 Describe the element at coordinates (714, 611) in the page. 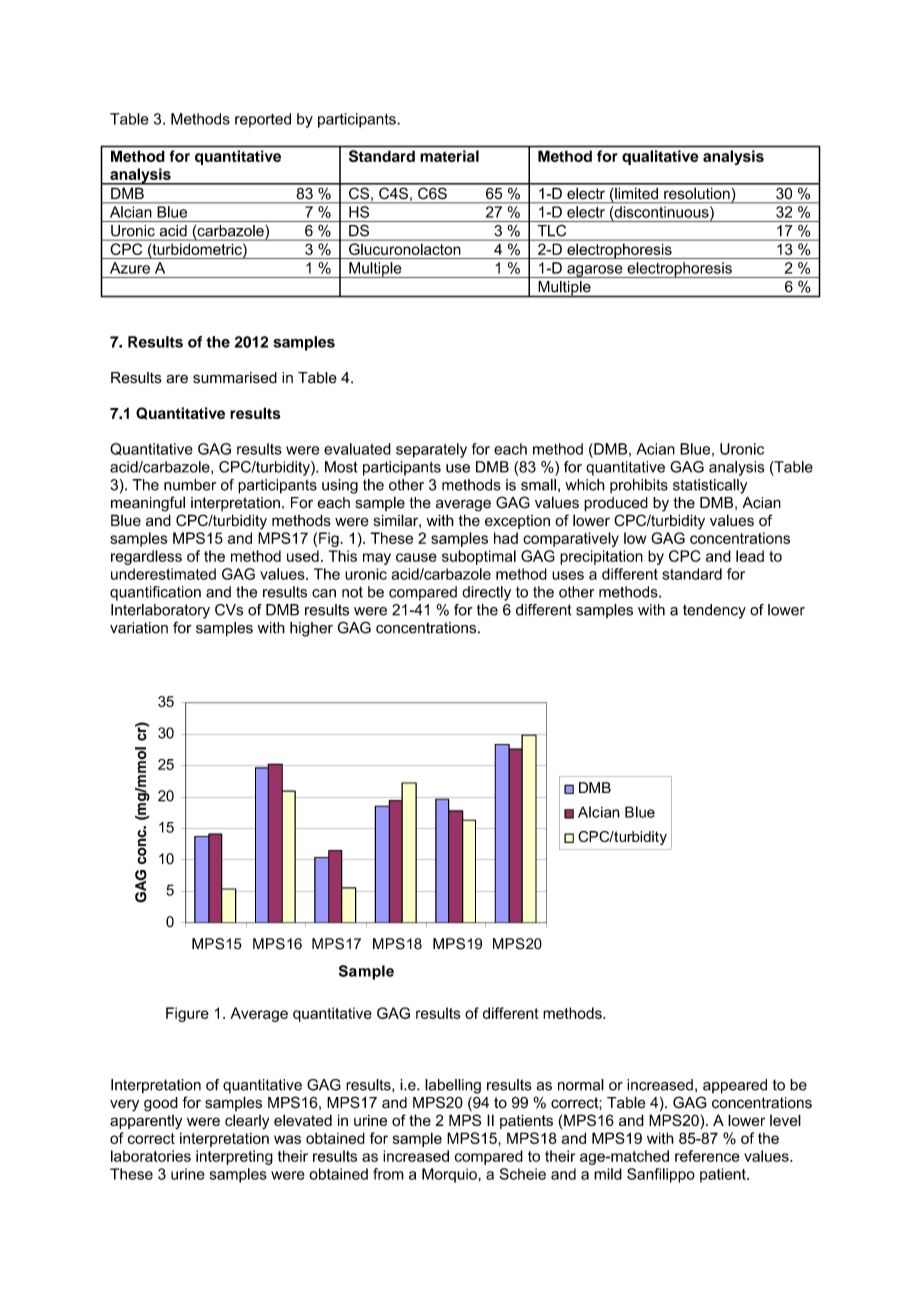

I see `tendency` at that location.
